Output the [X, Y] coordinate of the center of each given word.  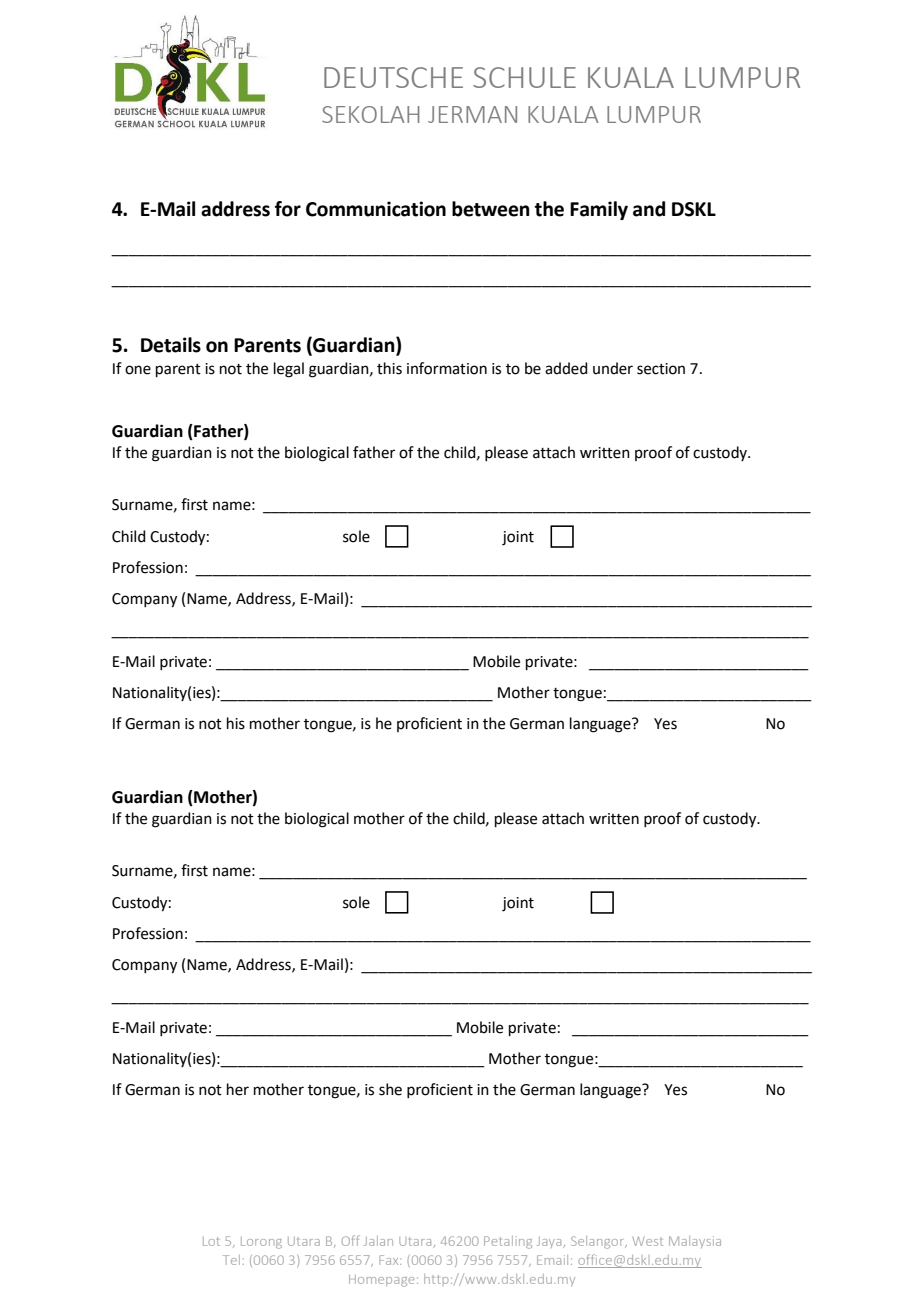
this [389, 368]
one [138, 370]
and [649, 209]
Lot [211, 1241]
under [613, 368]
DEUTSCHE [393, 77]
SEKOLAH [370, 114]
